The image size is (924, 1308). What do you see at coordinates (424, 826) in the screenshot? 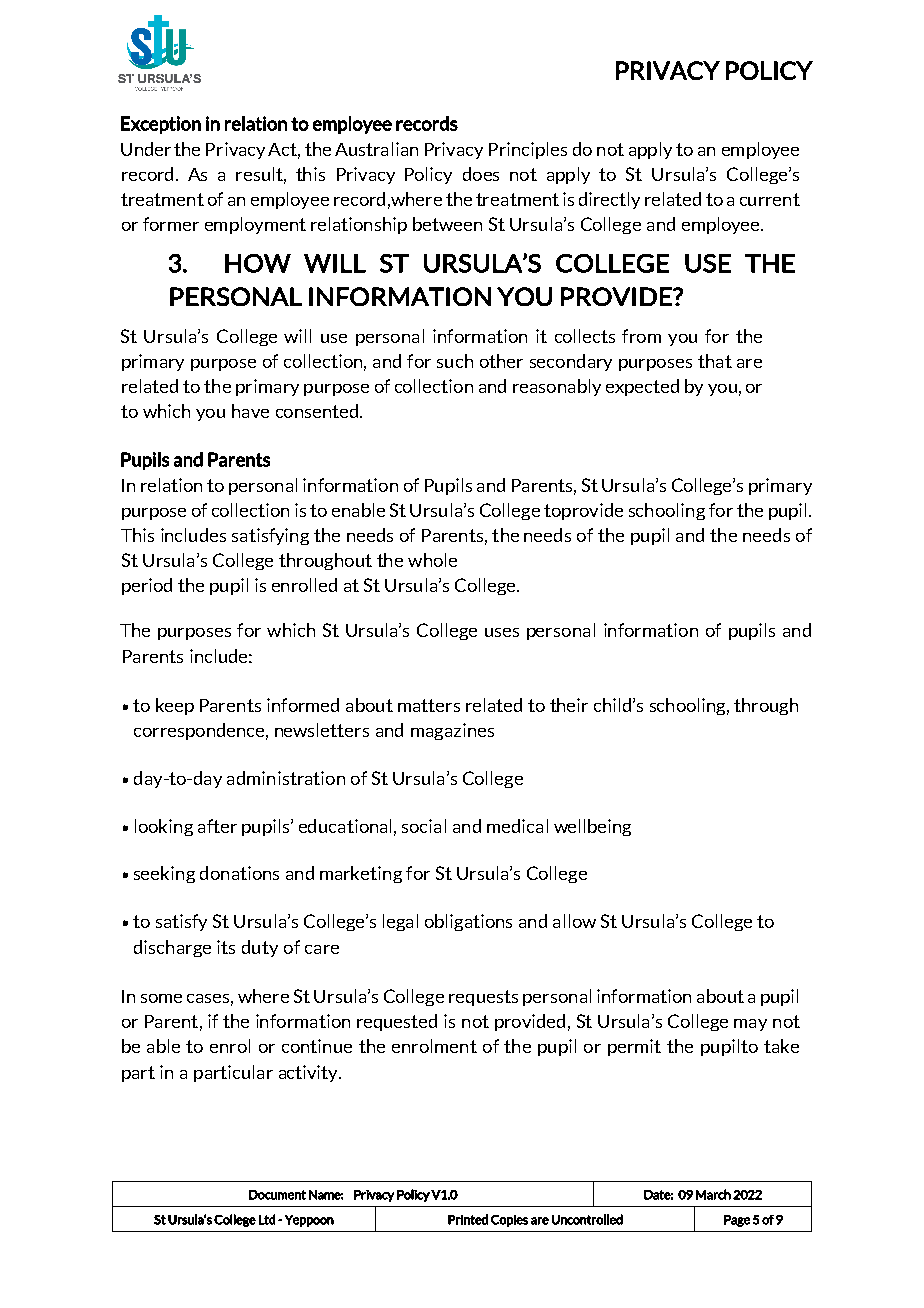
I see `social` at bounding box center [424, 826].
